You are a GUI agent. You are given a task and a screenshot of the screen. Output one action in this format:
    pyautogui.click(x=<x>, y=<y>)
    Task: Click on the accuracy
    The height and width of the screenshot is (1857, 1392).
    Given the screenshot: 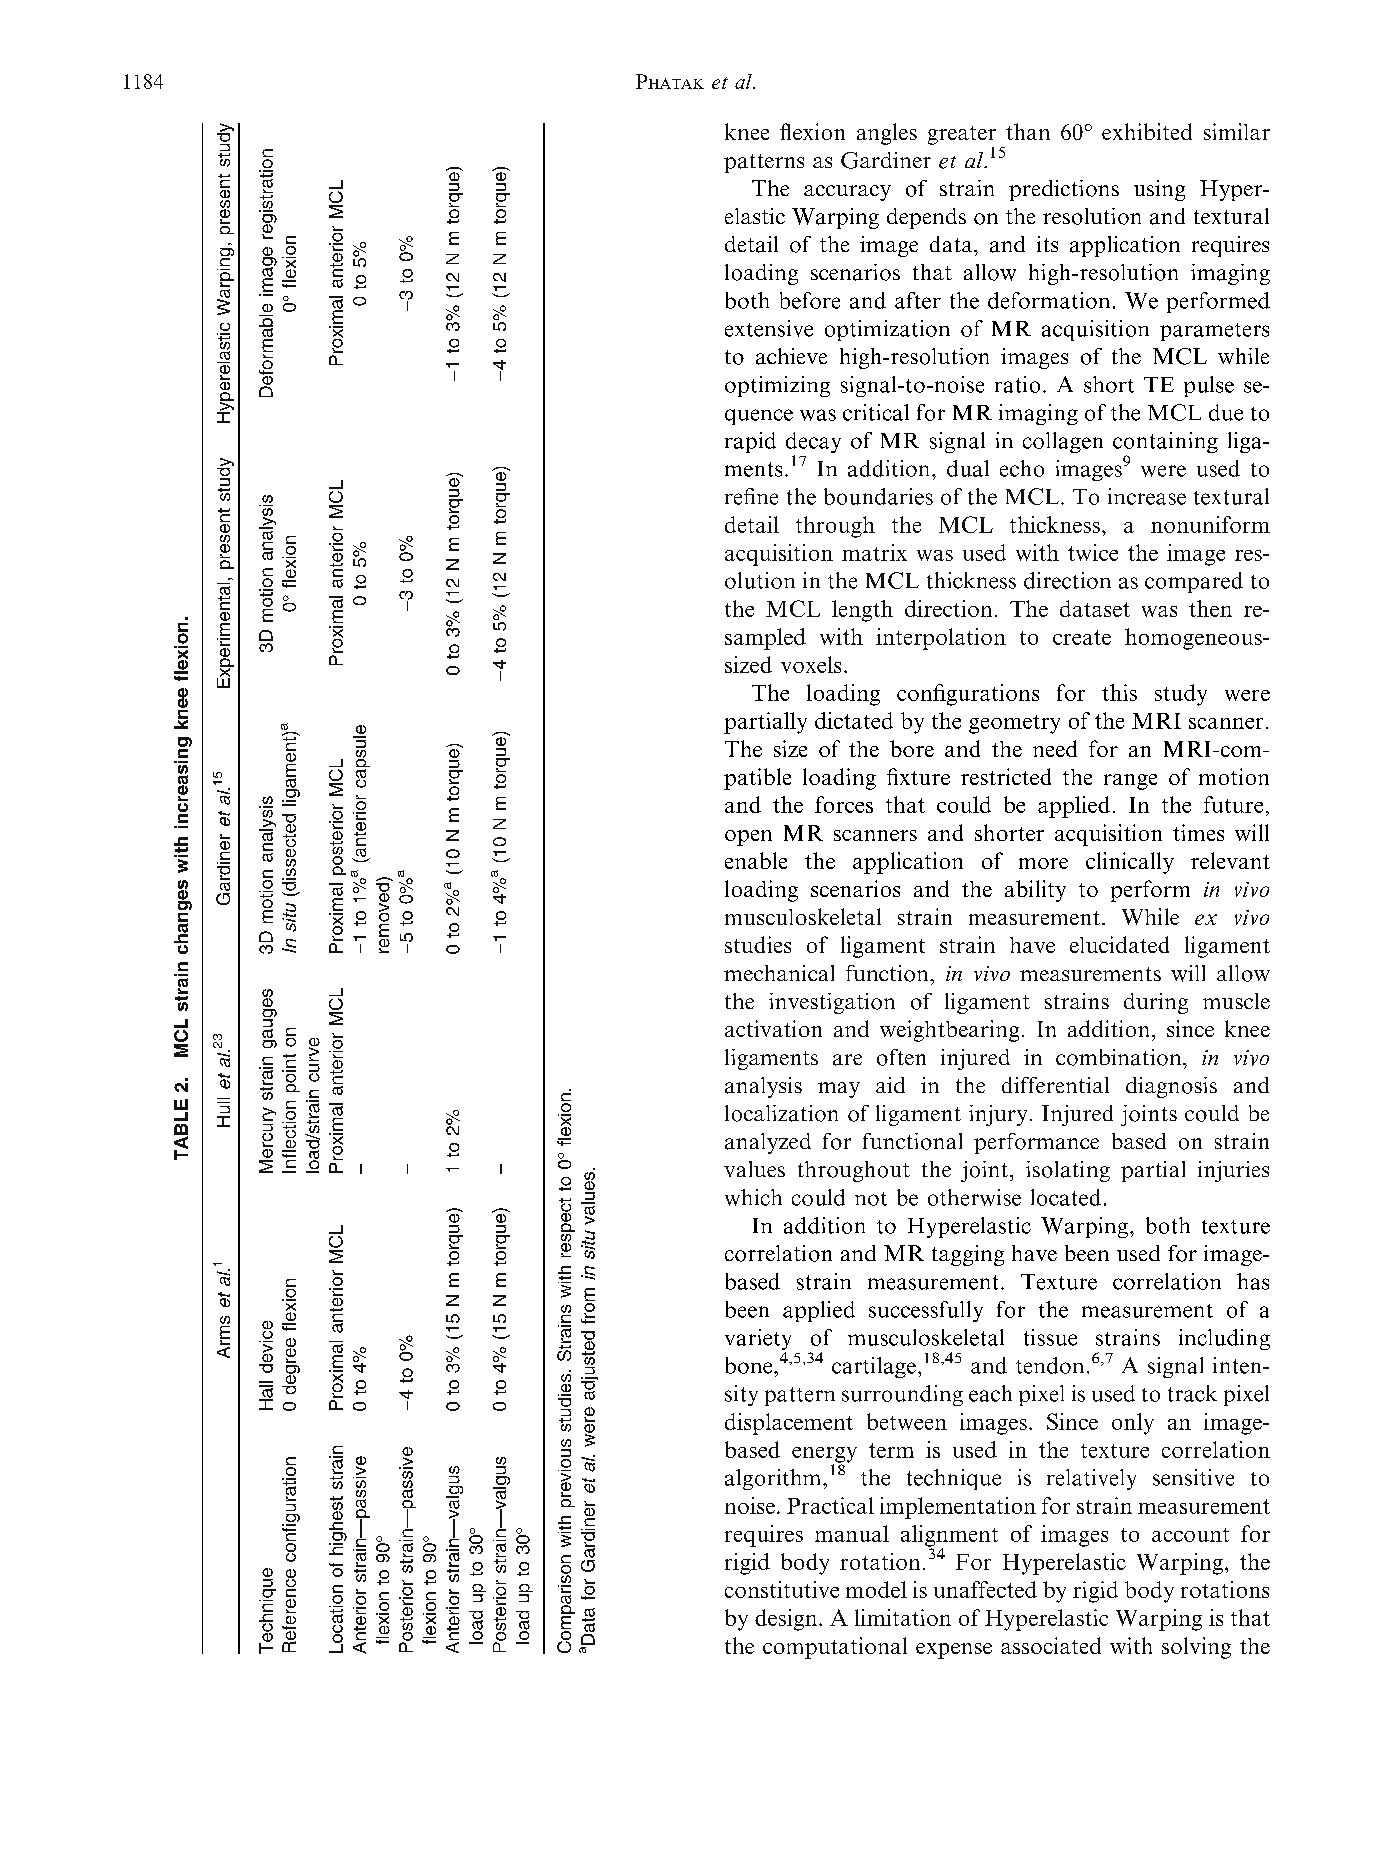 What is the action you would take?
    pyautogui.click(x=847, y=193)
